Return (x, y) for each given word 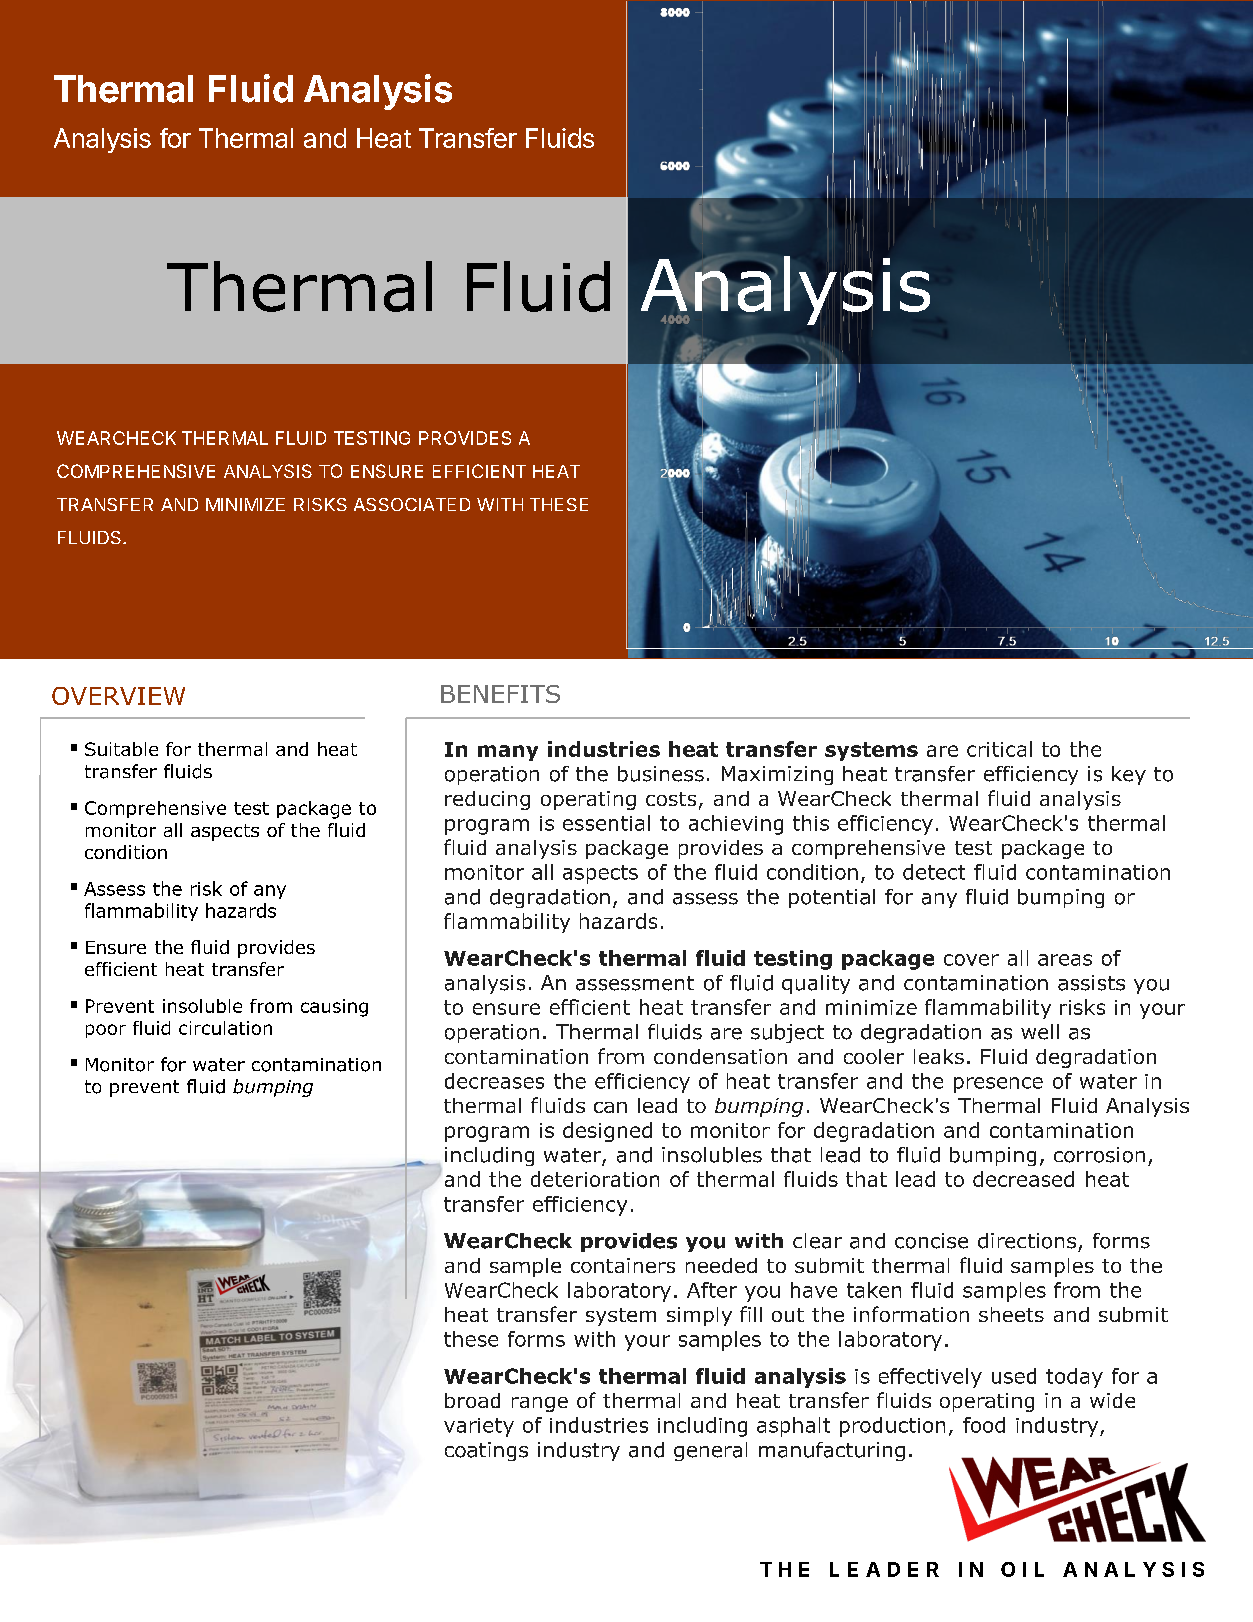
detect (934, 872)
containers (623, 1265)
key (1129, 775)
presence (998, 1085)
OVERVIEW (118, 696)
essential (606, 823)
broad (472, 1400)
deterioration (595, 1179)
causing (334, 1008)
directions (1027, 1241)
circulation (225, 1028)
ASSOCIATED (412, 504)
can (610, 1107)
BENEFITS (500, 694)
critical (999, 749)
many (508, 753)
